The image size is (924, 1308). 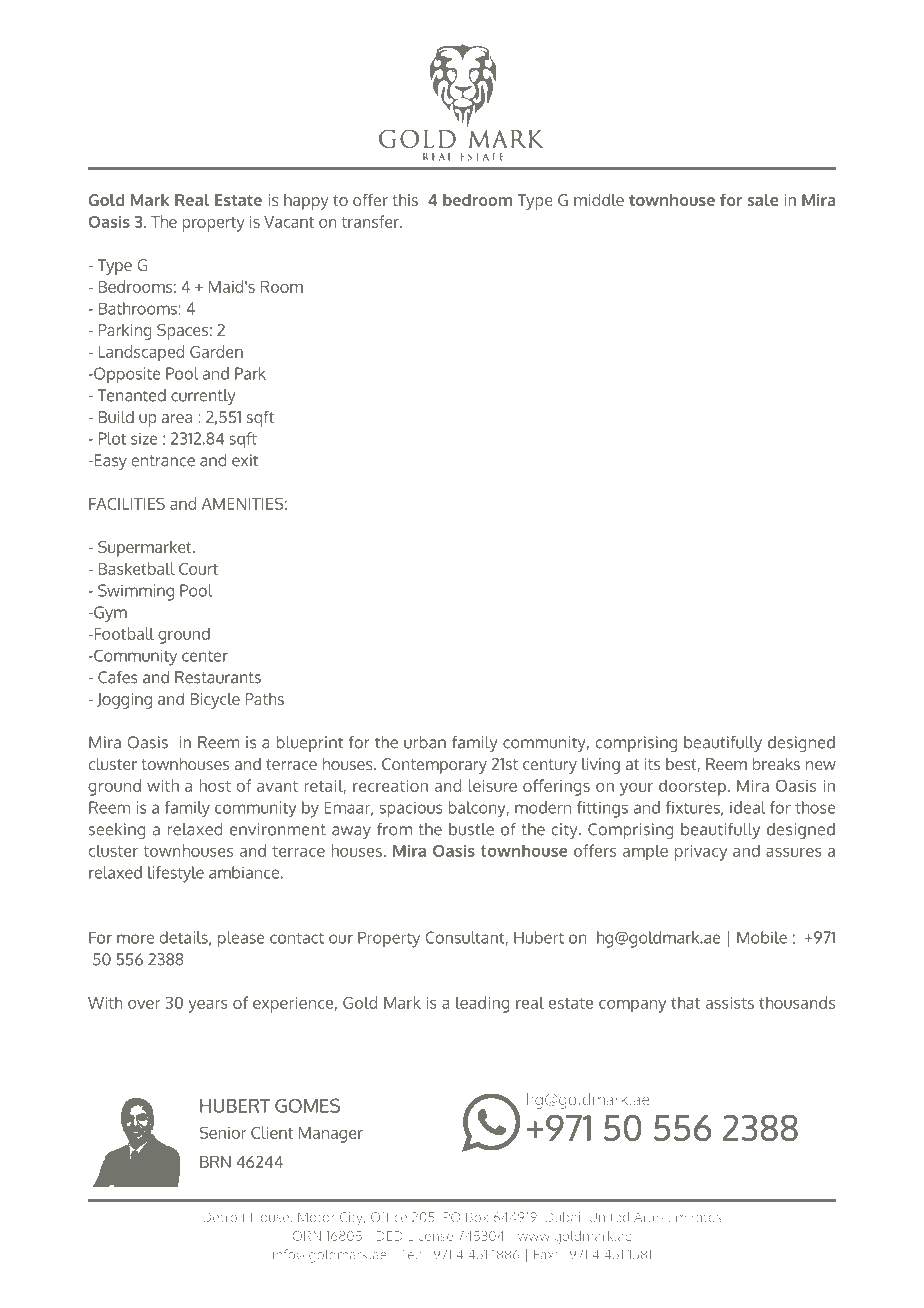 I want to click on center, so click(x=205, y=656).
